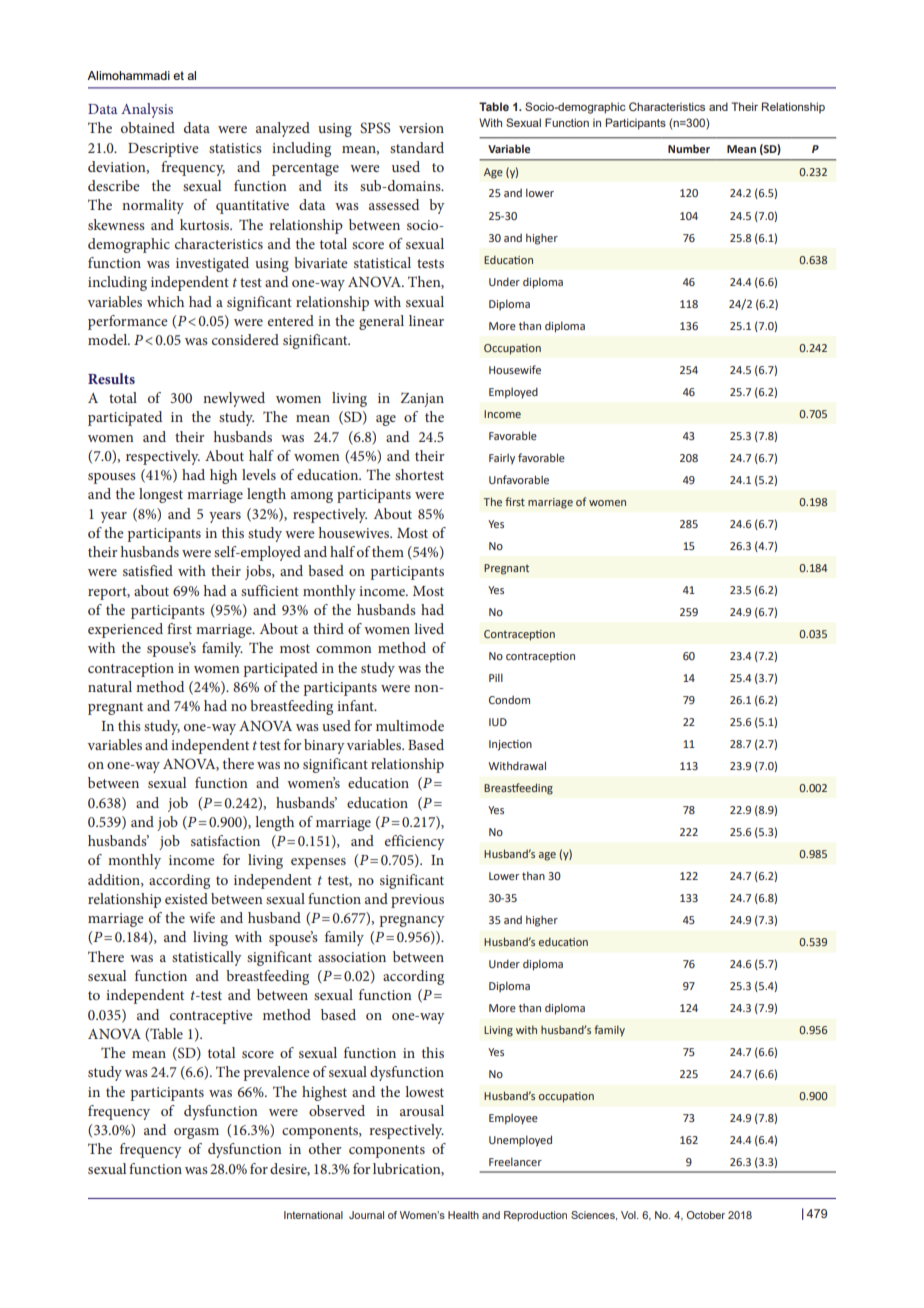  What do you see at coordinates (429, 628) in the image?
I see `lived` at bounding box center [429, 628].
